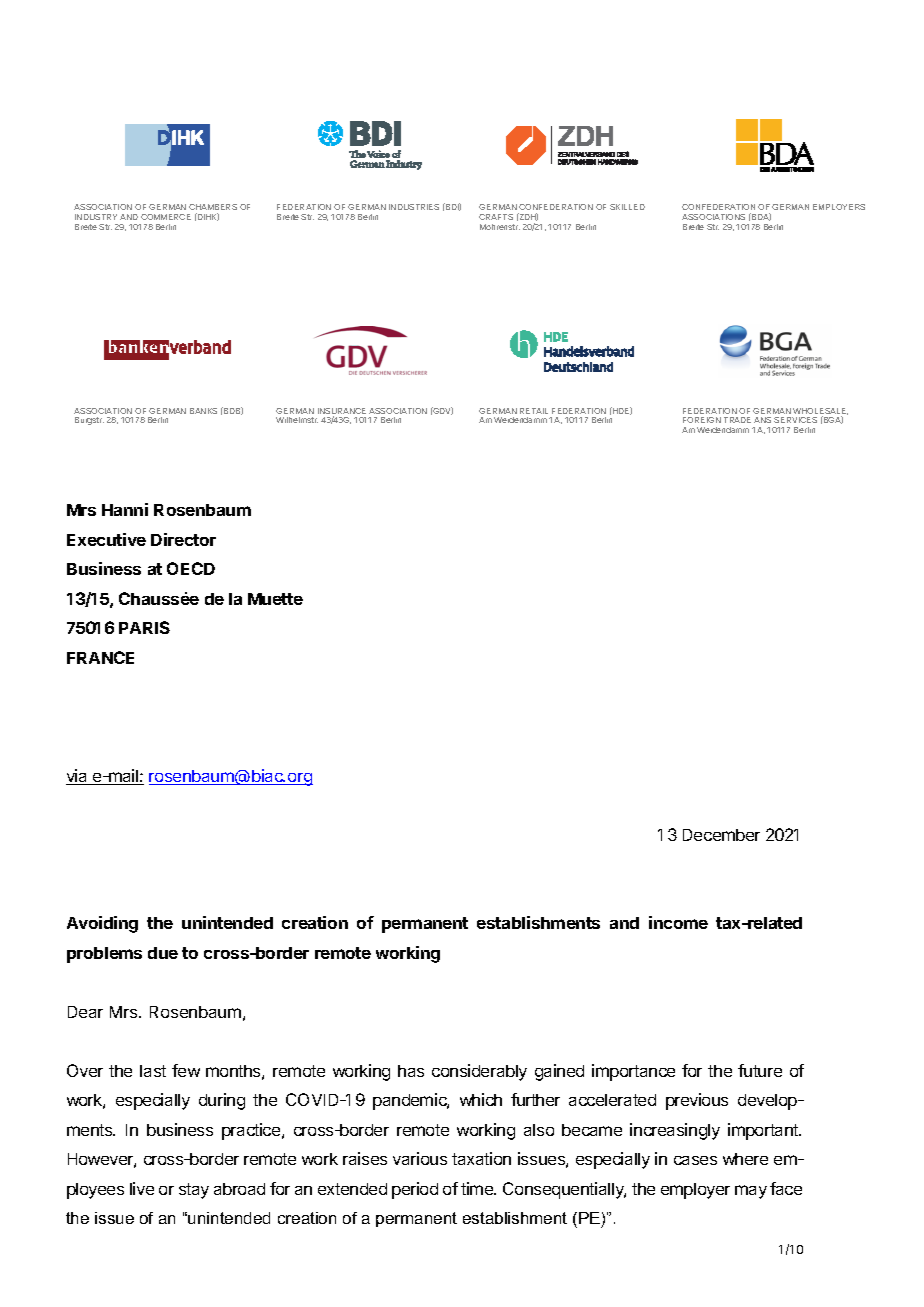  What do you see at coordinates (420, 1158) in the document?
I see `various` at bounding box center [420, 1158].
